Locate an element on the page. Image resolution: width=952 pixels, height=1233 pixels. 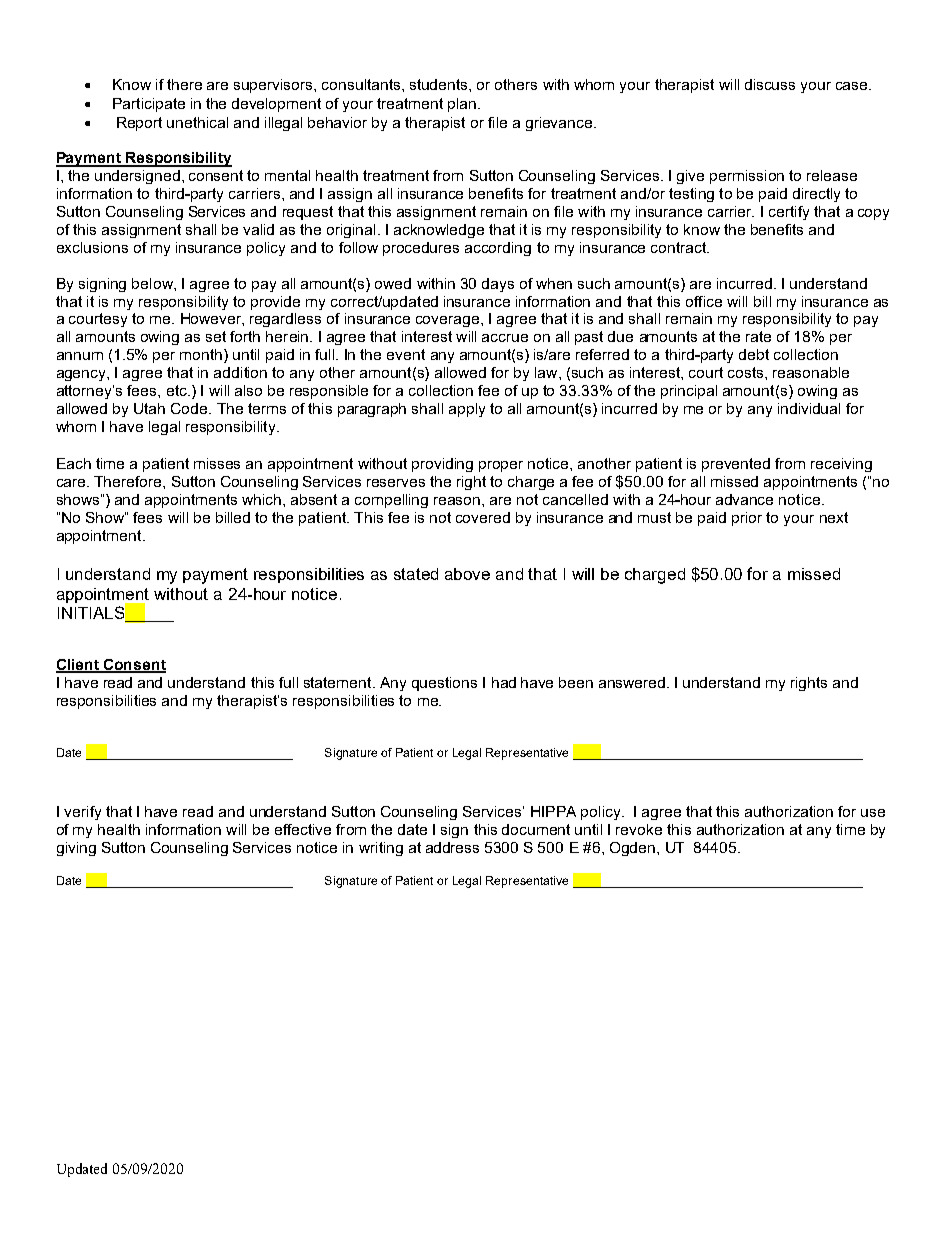
plan is located at coordinates (463, 105).
